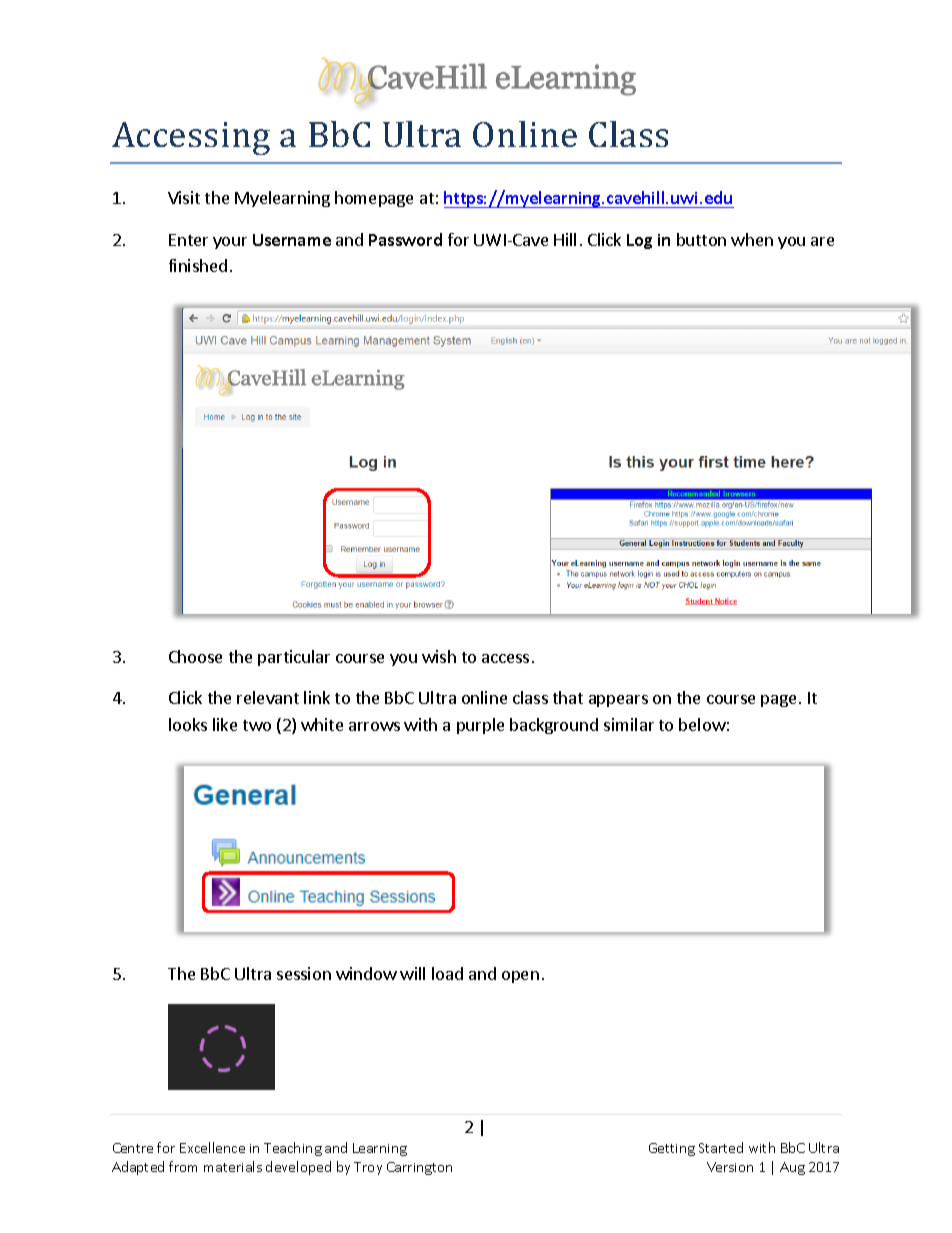  What do you see at coordinates (419, 1168) in the screenshot?
I see `Carrington` at bounding box center [419, 1168].
